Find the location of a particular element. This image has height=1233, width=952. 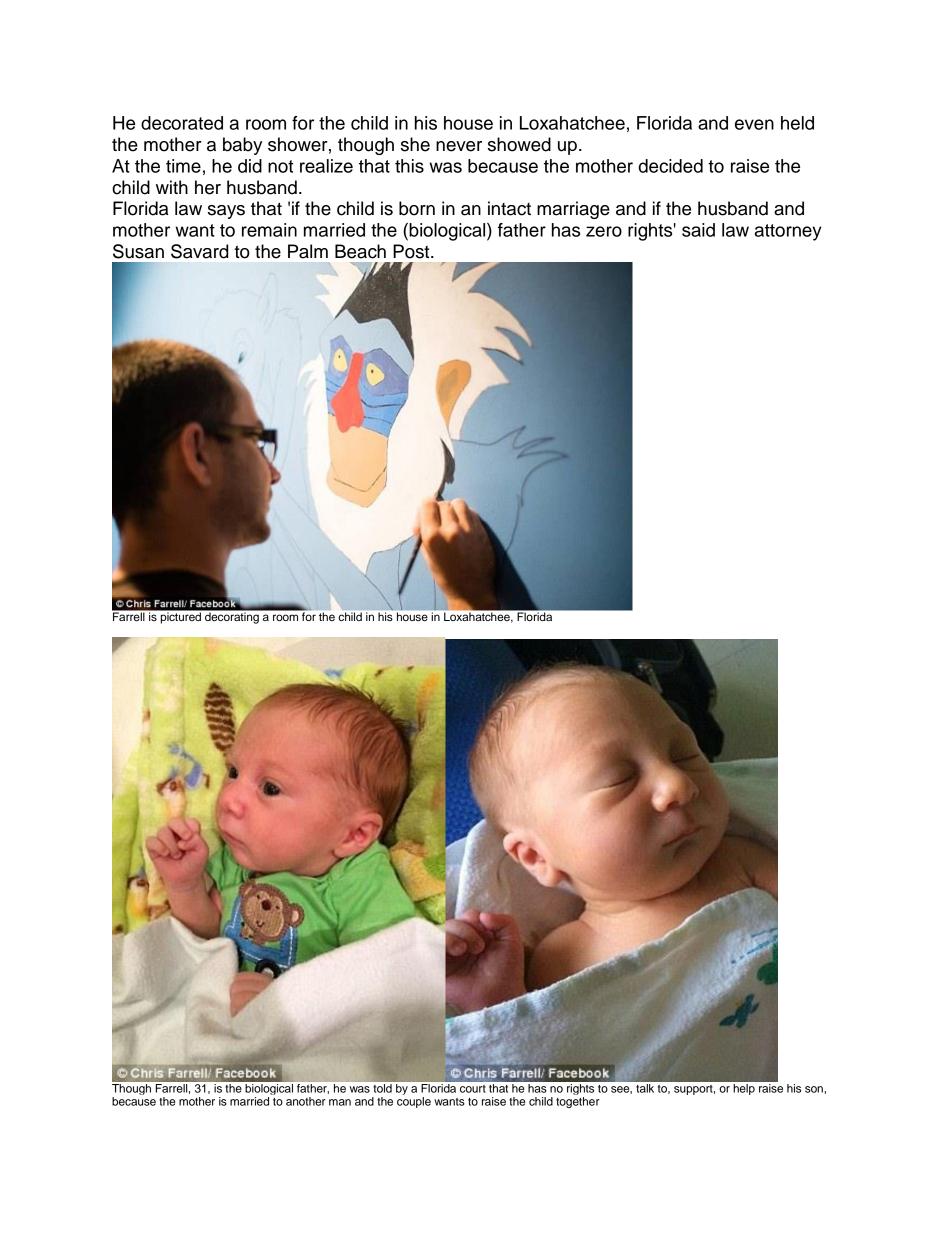

man is located at coordinates (340, 1102).
